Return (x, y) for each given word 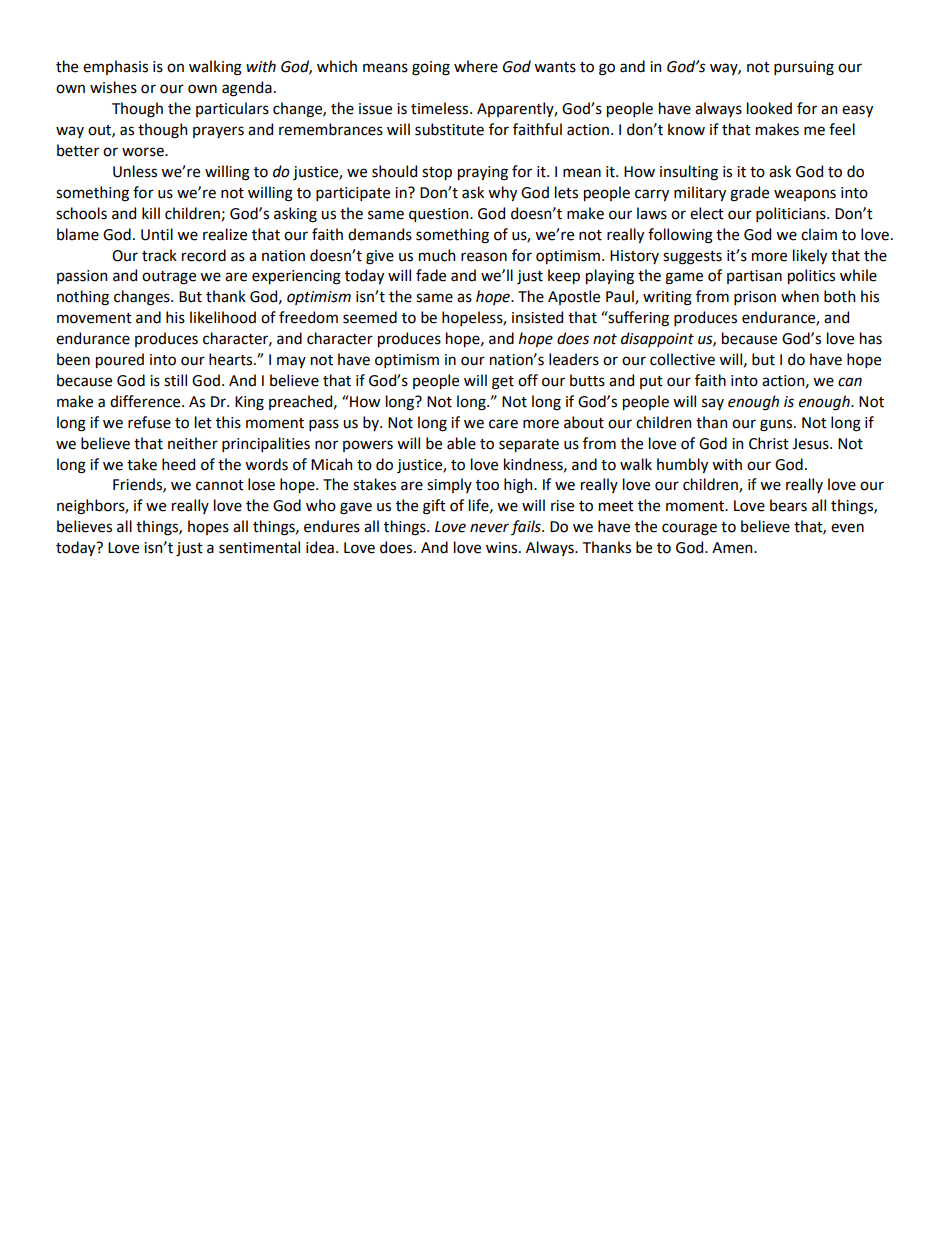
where (476, 66)
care (503, 424)
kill (151, 213)
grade (749, 194)
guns (777, 425)
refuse (149, 422)
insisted (537, 317)
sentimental (259, 547)
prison (755, 298)
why (502, 193)
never (489, 528)
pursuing (804, 68)
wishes (113, 87)
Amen (733, 548)
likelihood (223, 317)
